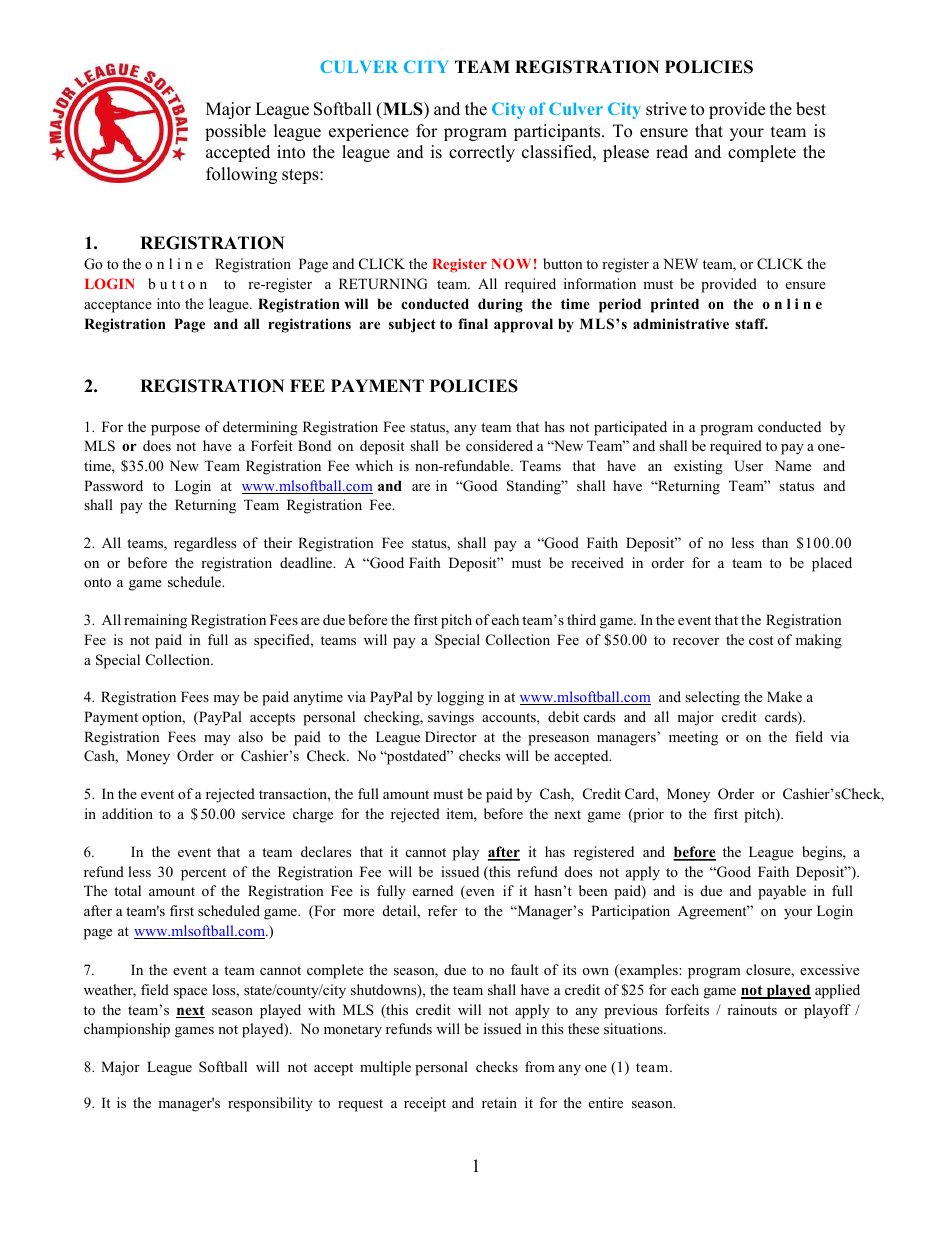  I want to click on User, so click(748, 466).
